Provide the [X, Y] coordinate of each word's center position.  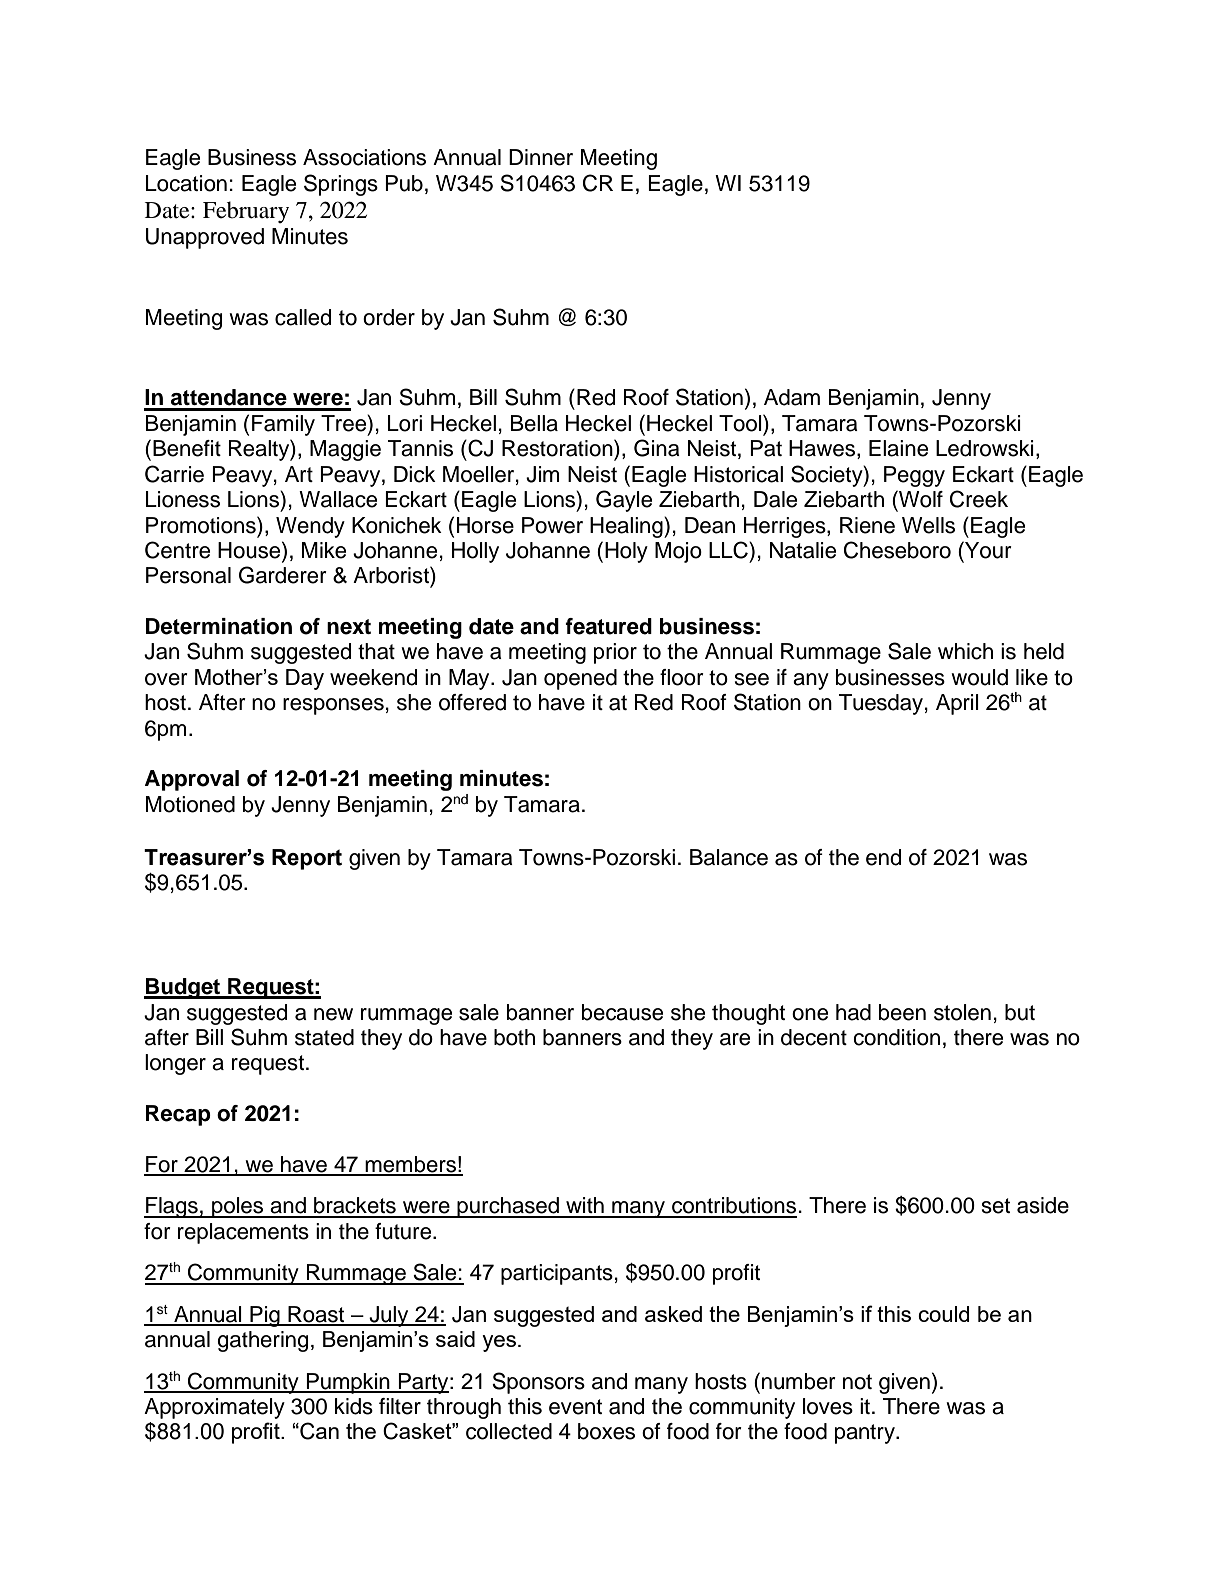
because [622, 1012]
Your [987, 550]
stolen [962, 1012]
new [333, 1014]
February [246, 212]
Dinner [541, 157]
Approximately [214, 1408]
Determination [219, 626]
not [857, 1382]
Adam [792, 397]
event [575, 1407]
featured [608, 626]
